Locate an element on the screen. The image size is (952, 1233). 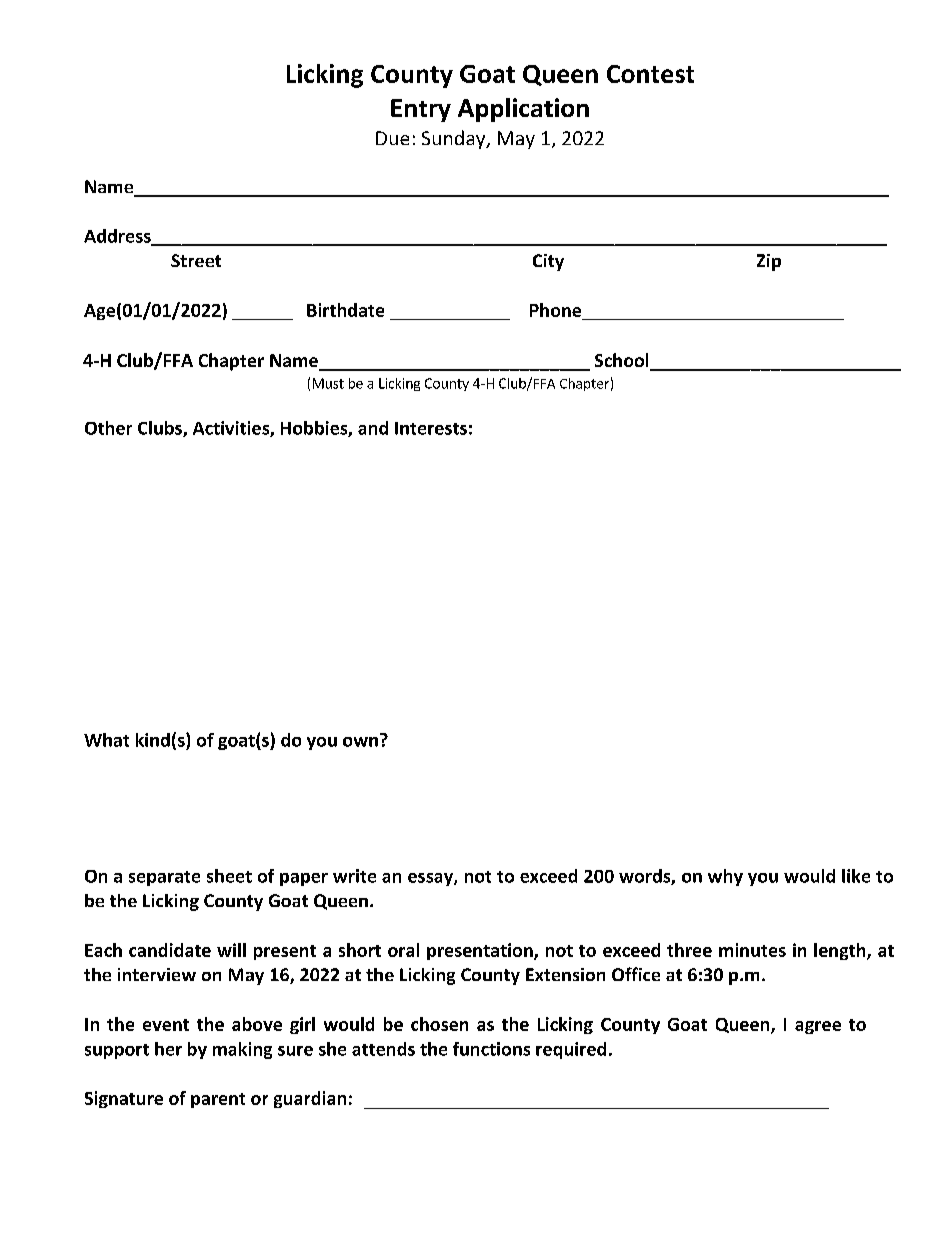
own is located at coordinates (360, 742).
